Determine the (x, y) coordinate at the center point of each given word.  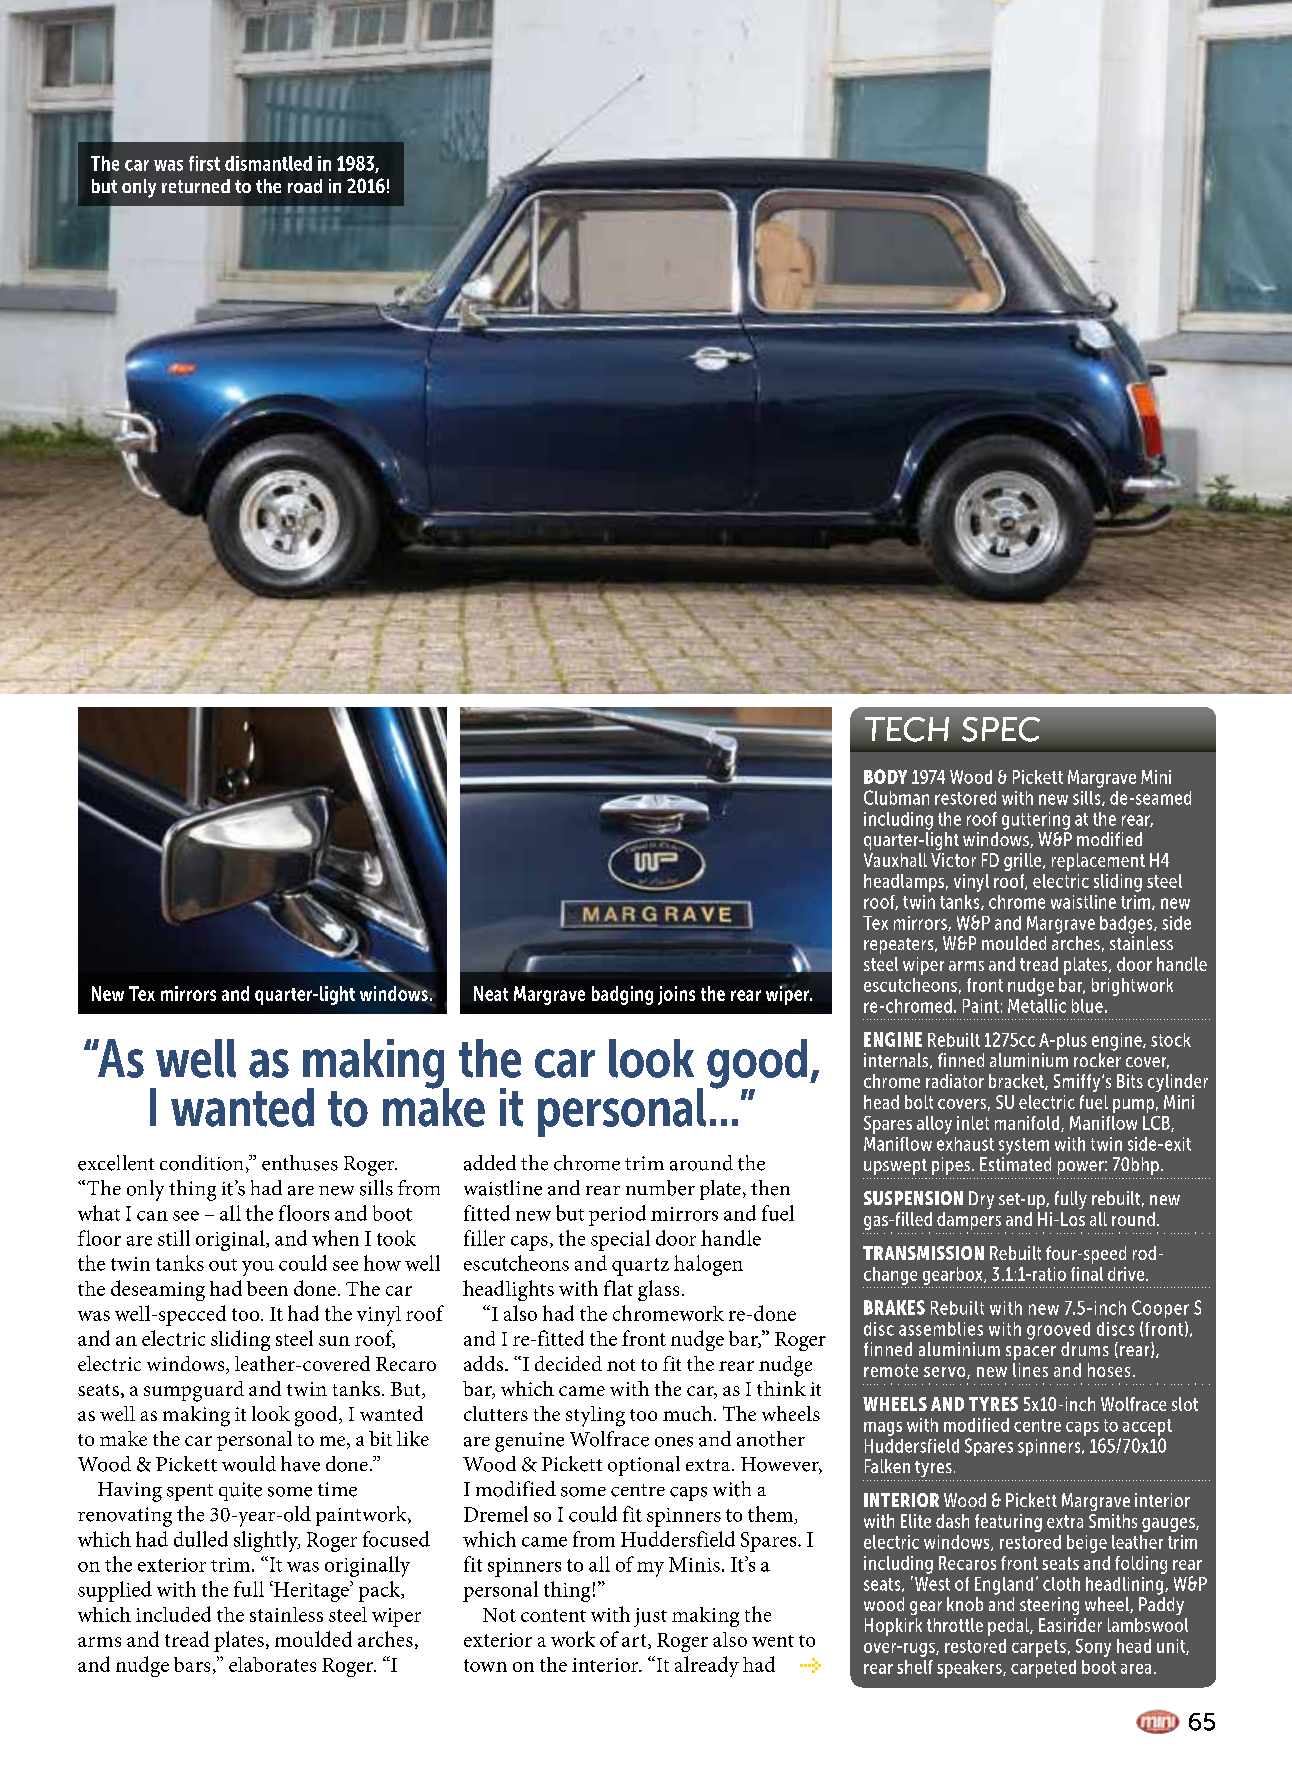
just (650, 1617)
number (660, 1188)
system (1024, 1146)
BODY (885, 776)
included (173, 1614)
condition (201, 1163)
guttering (1036, 821)
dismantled (268, 163)
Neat (491, 993)
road (305, 186)
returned (196, 186)
